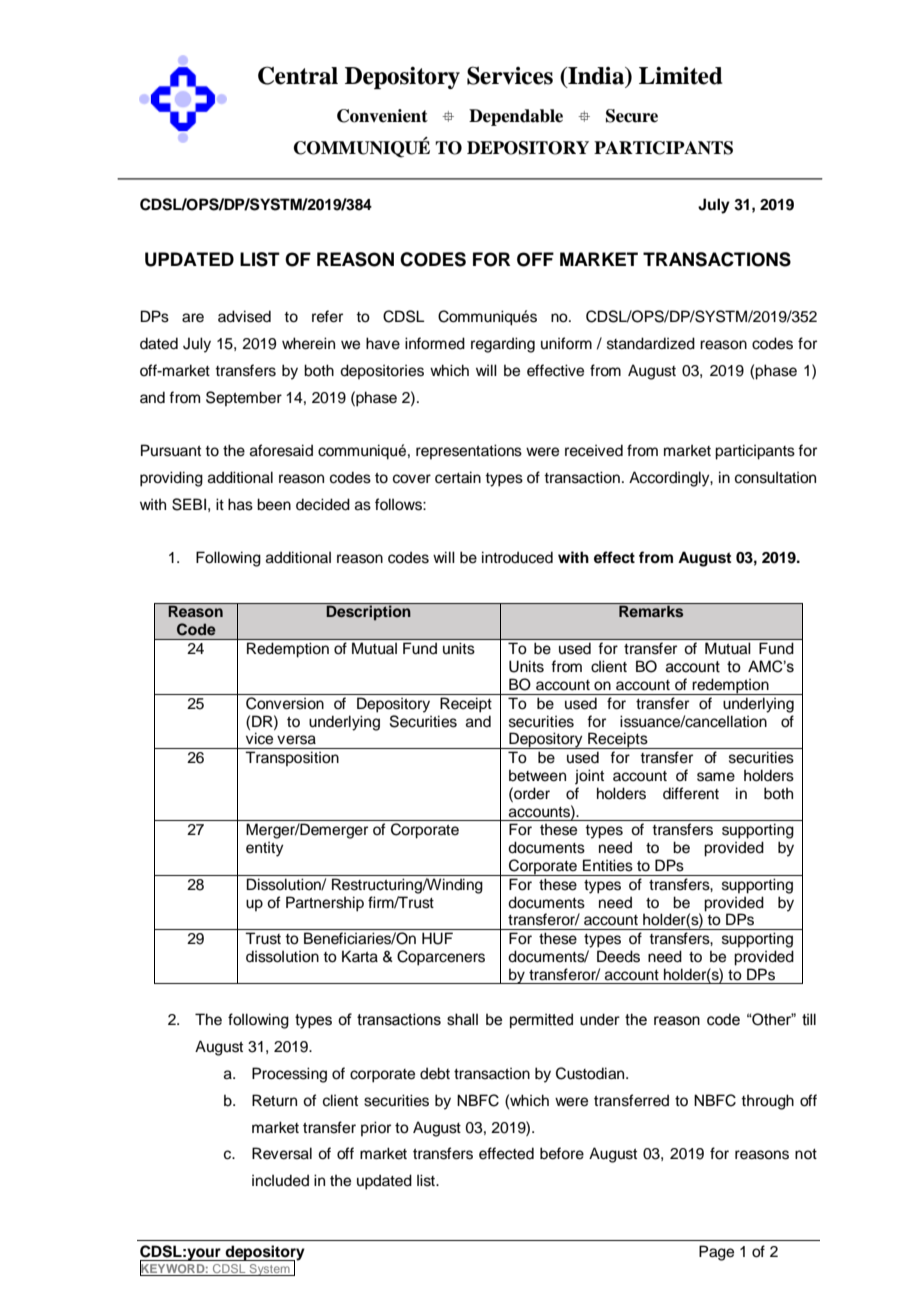 The height and width of the screenshot is (1307, 924). What do you see at coordinates (503, 345) in the screenshot?
I see `regarding` at bounding box center [503, 345].
